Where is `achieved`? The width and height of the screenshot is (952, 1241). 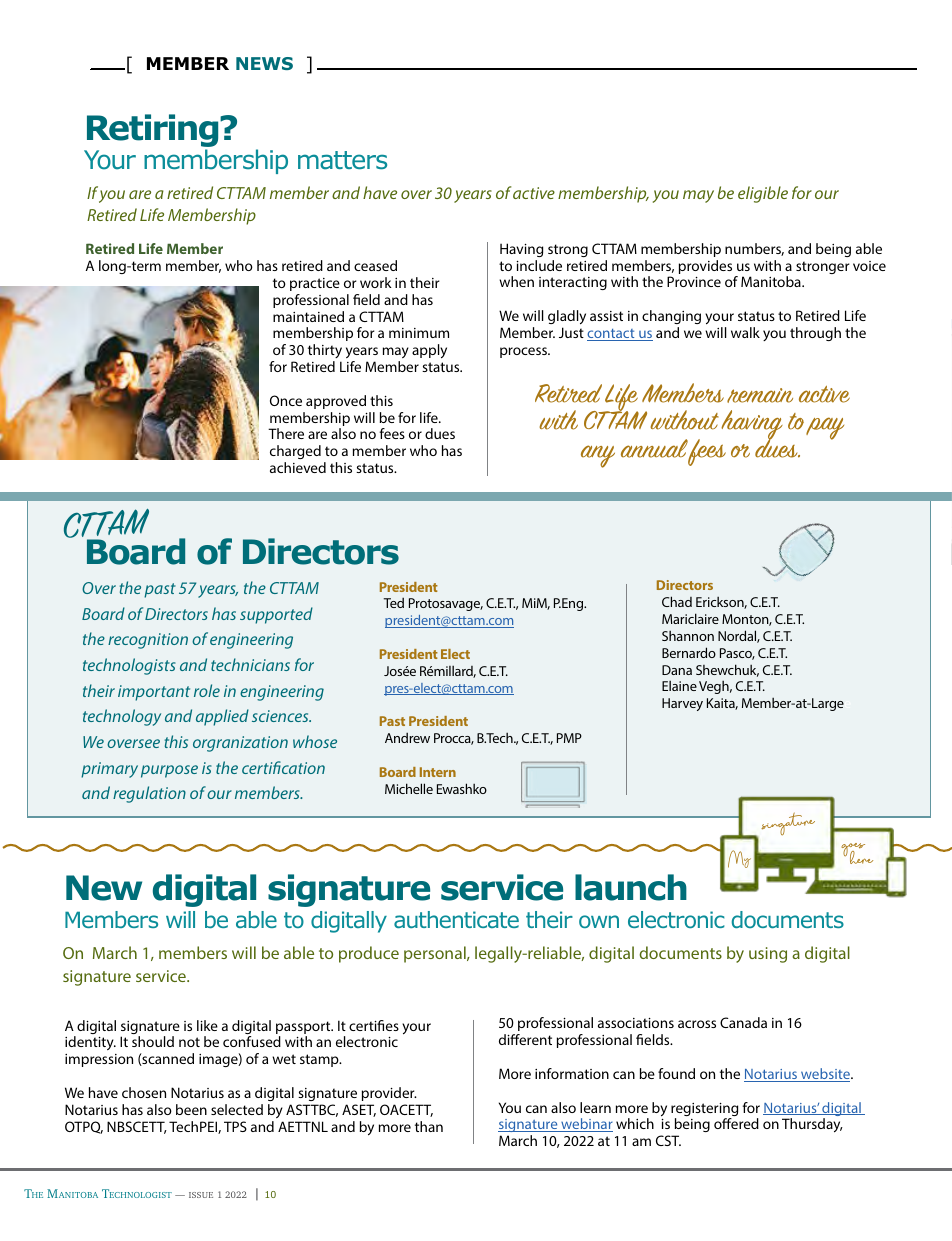 achieved is located at coordinates (298, 467).
